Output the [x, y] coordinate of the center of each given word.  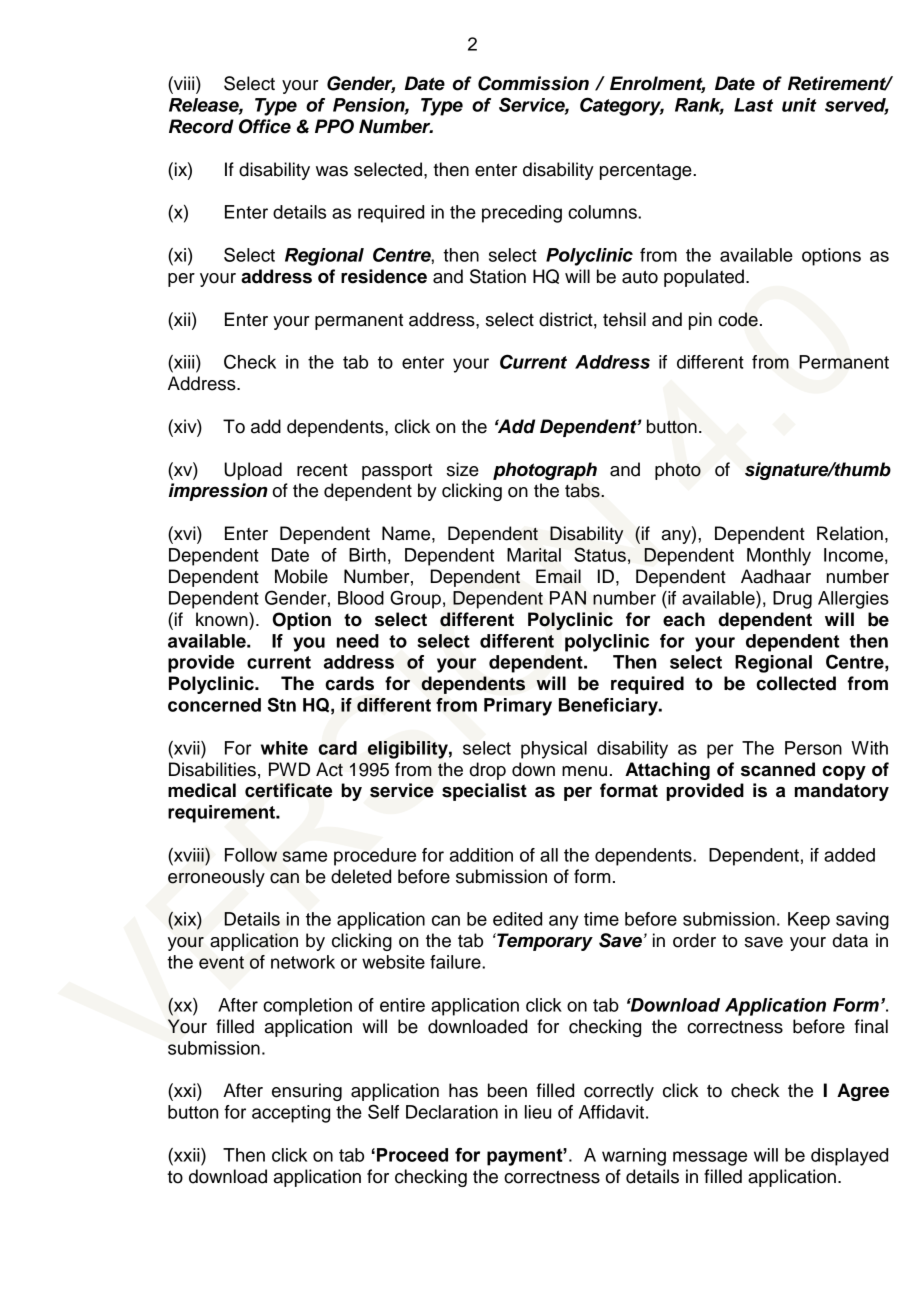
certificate [288, 790]
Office [265, 126]
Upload [253, 471]
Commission [533, 83]
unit [799, 105]
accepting [291, 1114]
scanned [778, 769]
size [463, 469]
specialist [484, 792]
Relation [850, 533]
